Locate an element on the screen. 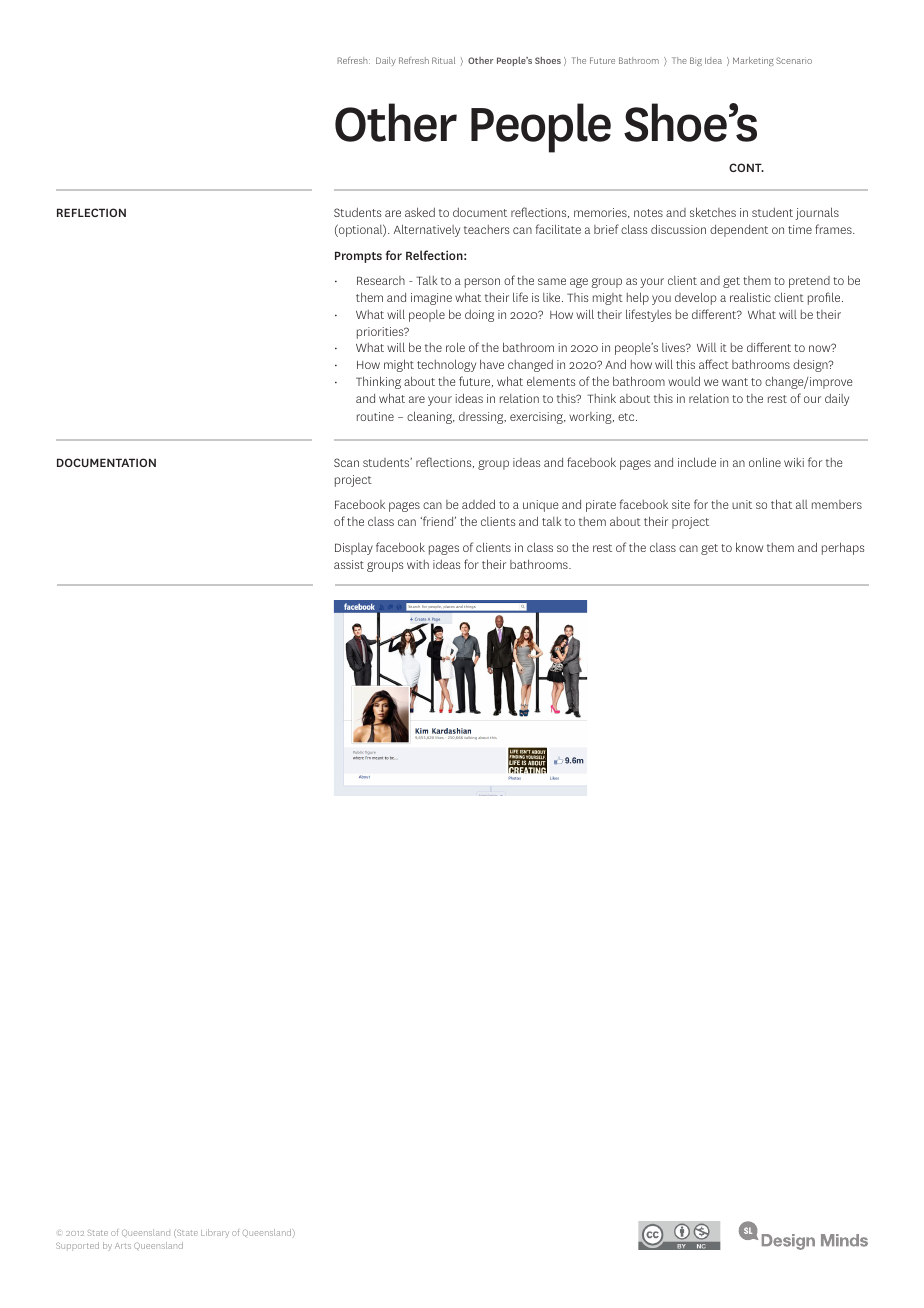  have is located at coordinates (492, 364).
